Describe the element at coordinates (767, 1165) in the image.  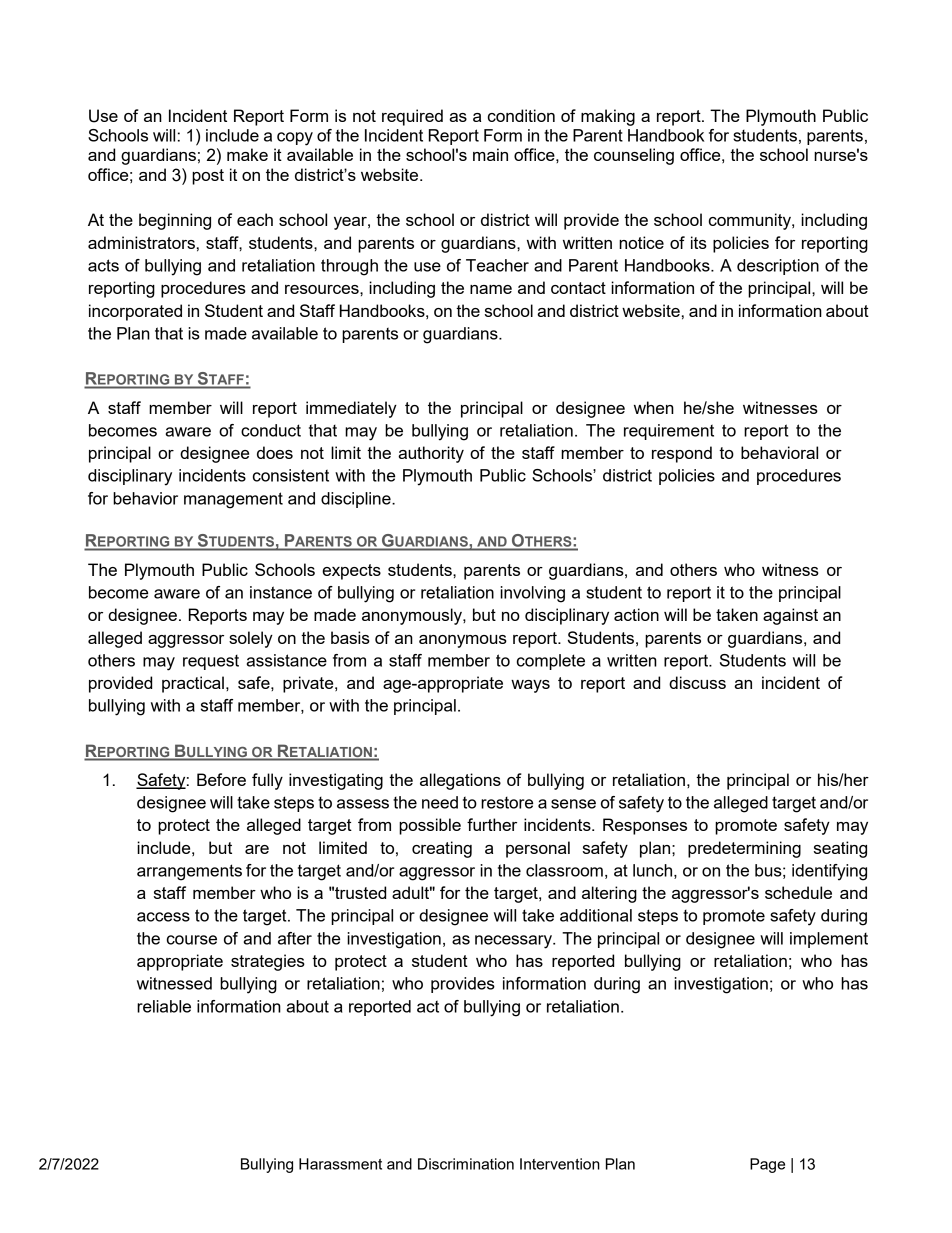
I see `Page` at that location.
